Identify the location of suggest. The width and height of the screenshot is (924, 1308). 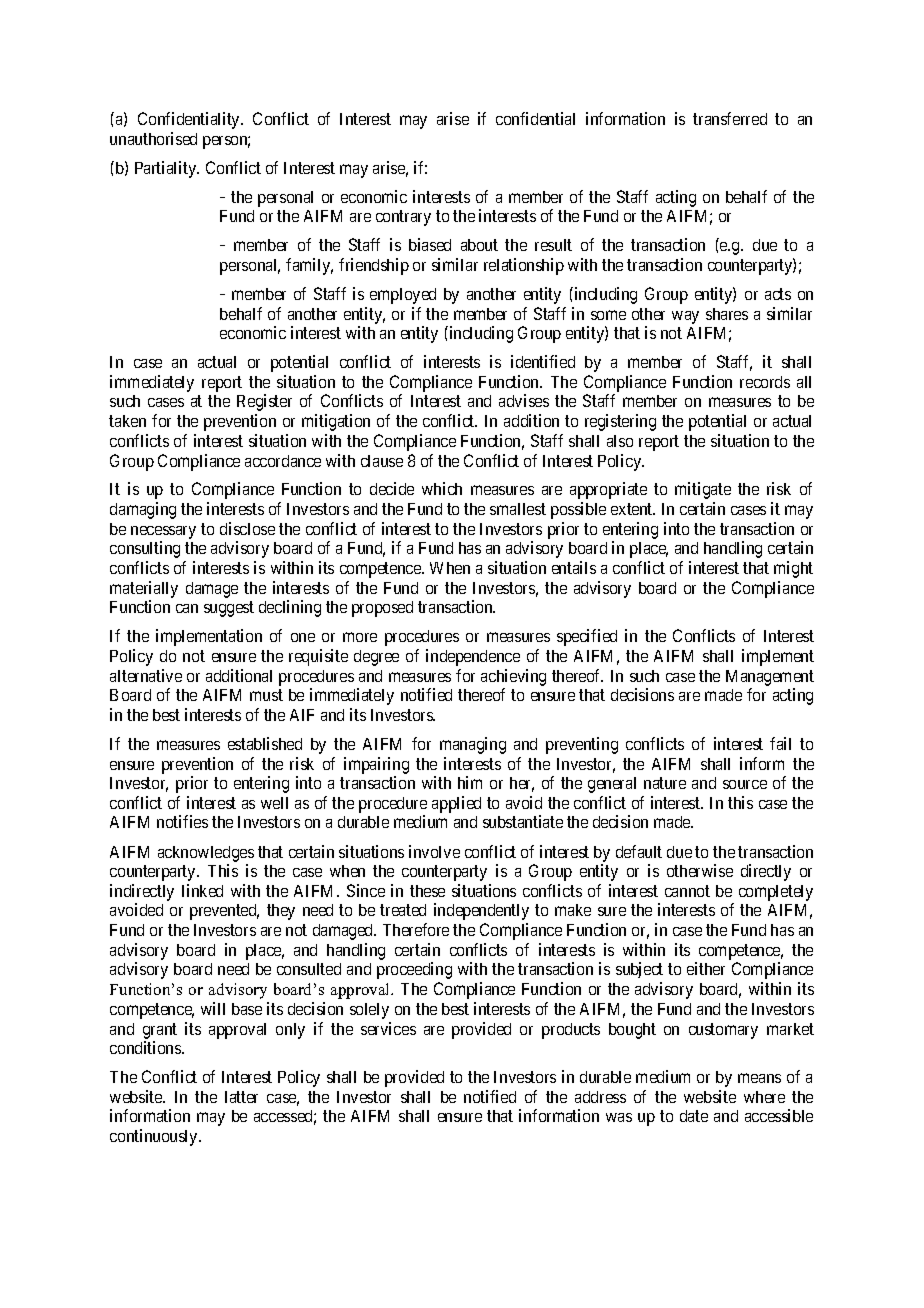
(229, 609).
